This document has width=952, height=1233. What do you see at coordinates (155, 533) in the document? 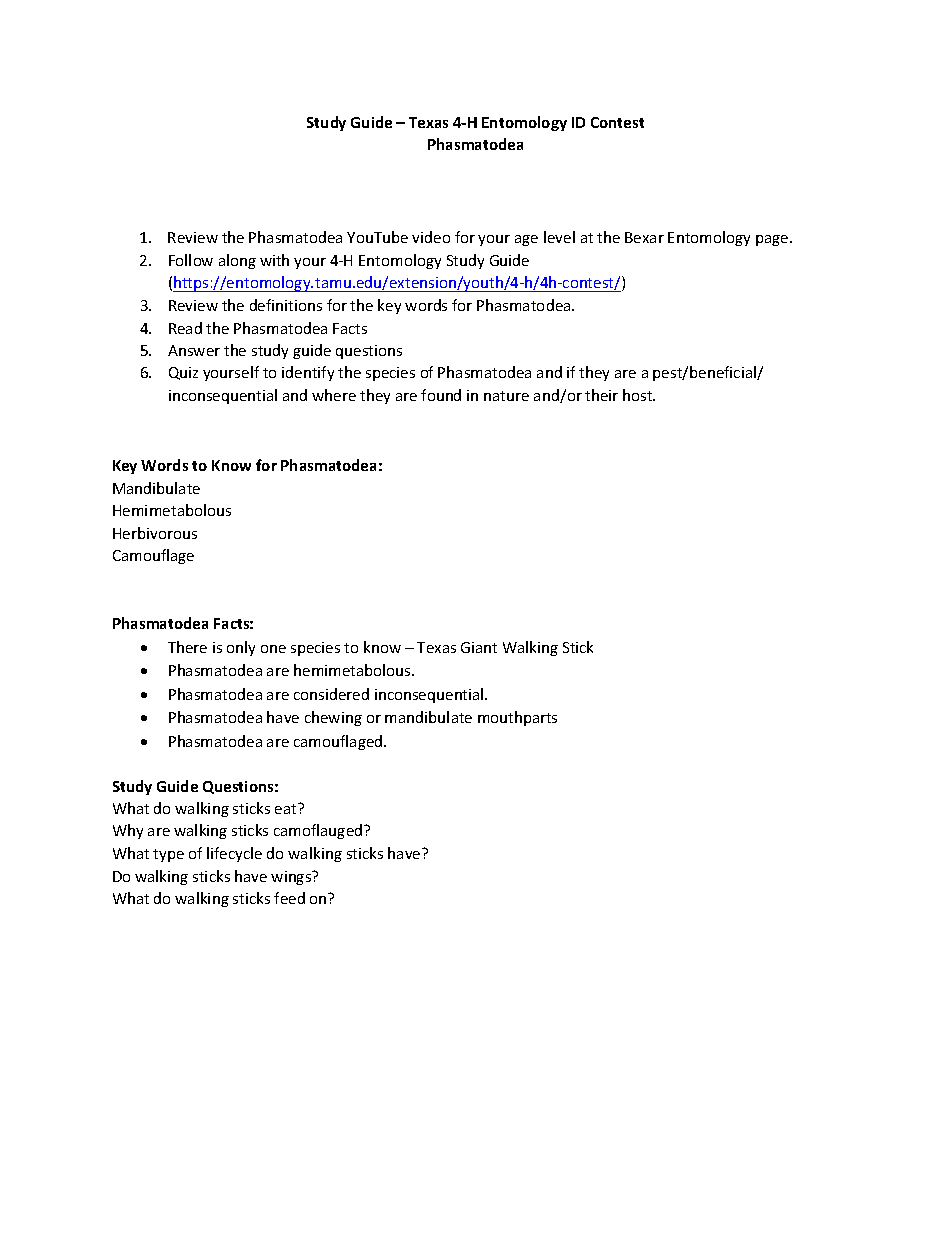
I see `Herbivorous` at bounding box center [155, 533].
